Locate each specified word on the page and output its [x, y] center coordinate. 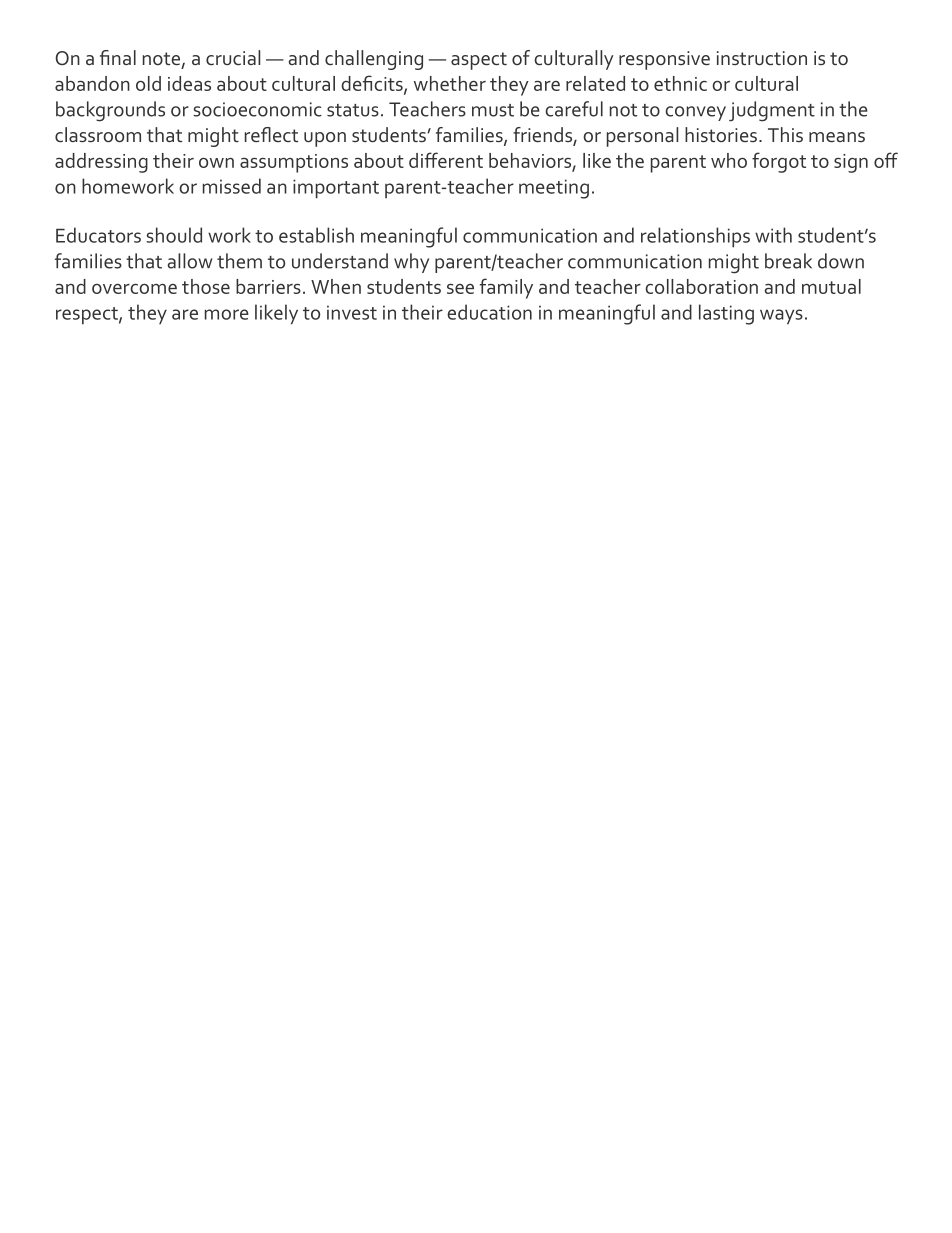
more [227, 314]
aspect [479, 61]
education [489, 312]
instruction [762, 58]
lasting [726, 314]
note [161, 58]
